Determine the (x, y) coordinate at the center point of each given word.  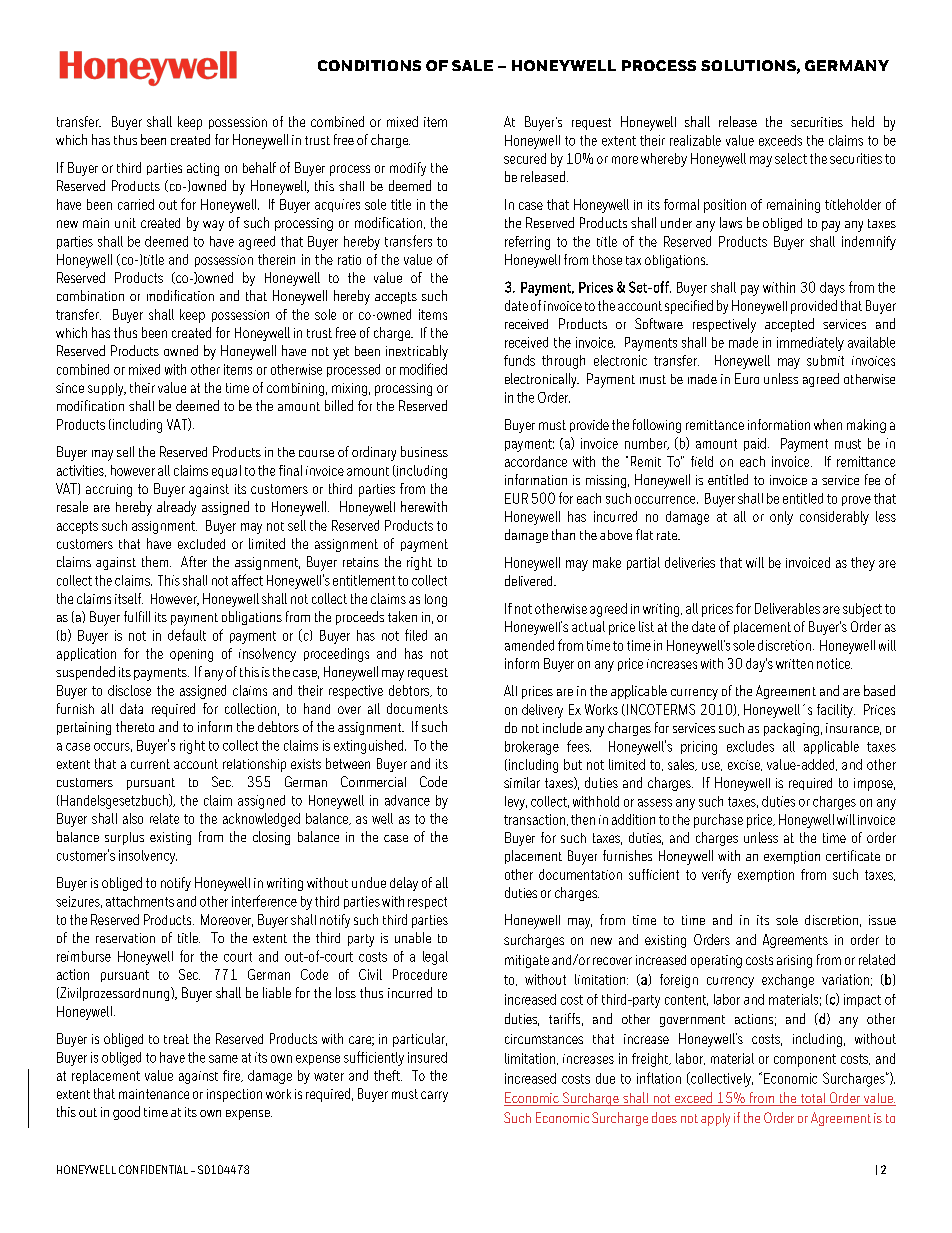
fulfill (137, 616)
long (436, 600)
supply (107, 389)
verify (716, 876)
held (863, 121)
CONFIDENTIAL (153, 1169)
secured (525, 158)
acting (203, 169)
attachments (140, 901)
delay (404, 884)
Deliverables (787, 608)
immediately (810, 344)
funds (519, 360)
